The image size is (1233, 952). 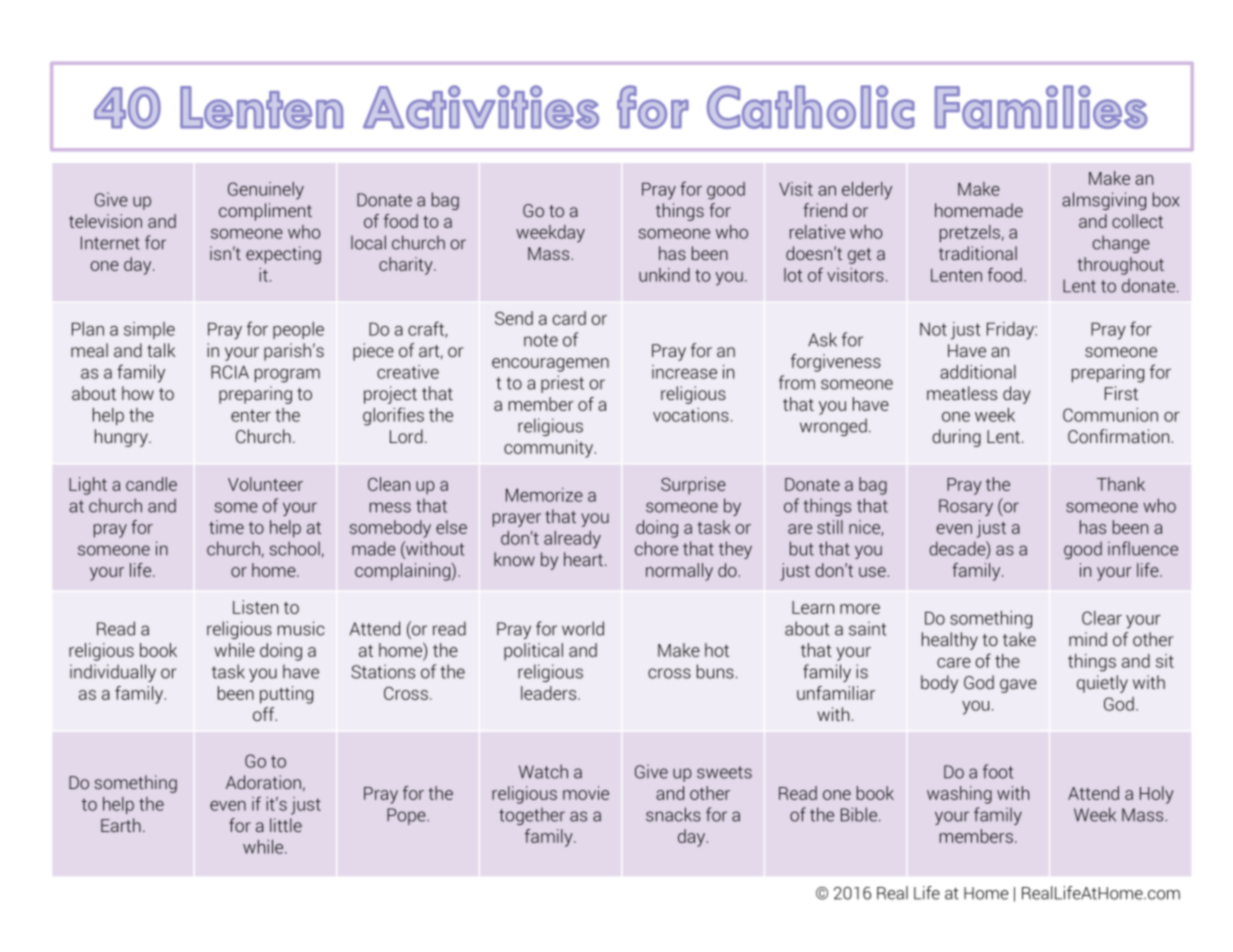 What do you see at coordinates (673, 814) in the screenshot?
I see `snacks` at bounding box center [673, 814].
